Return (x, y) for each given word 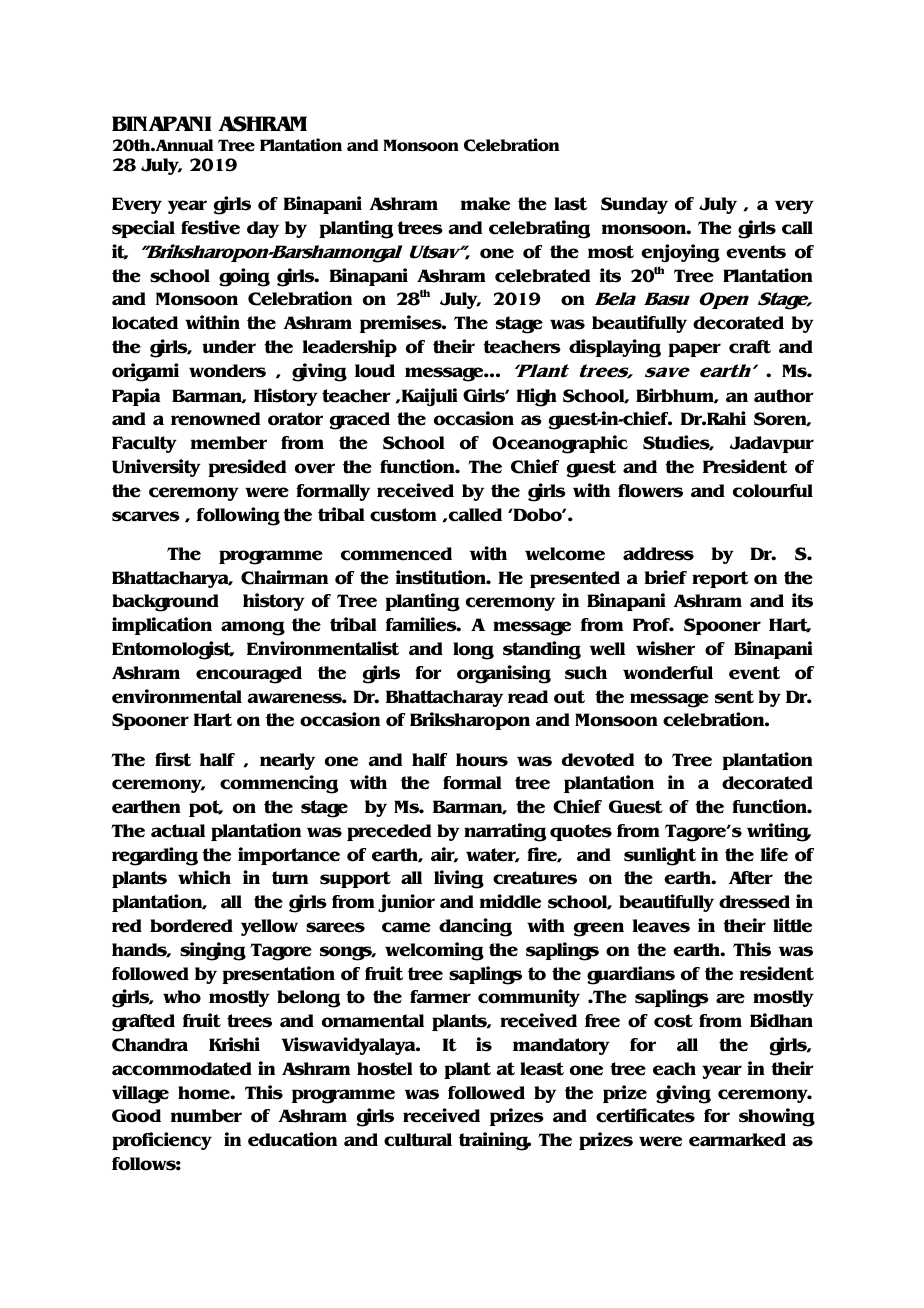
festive (210, 227)
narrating (505, 832)
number (206, 1116)
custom (403, 515)
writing (779, 832)
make (485, 204)
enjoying (680, 253)
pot (206, 808)
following (238, 516)
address (658, 554)
